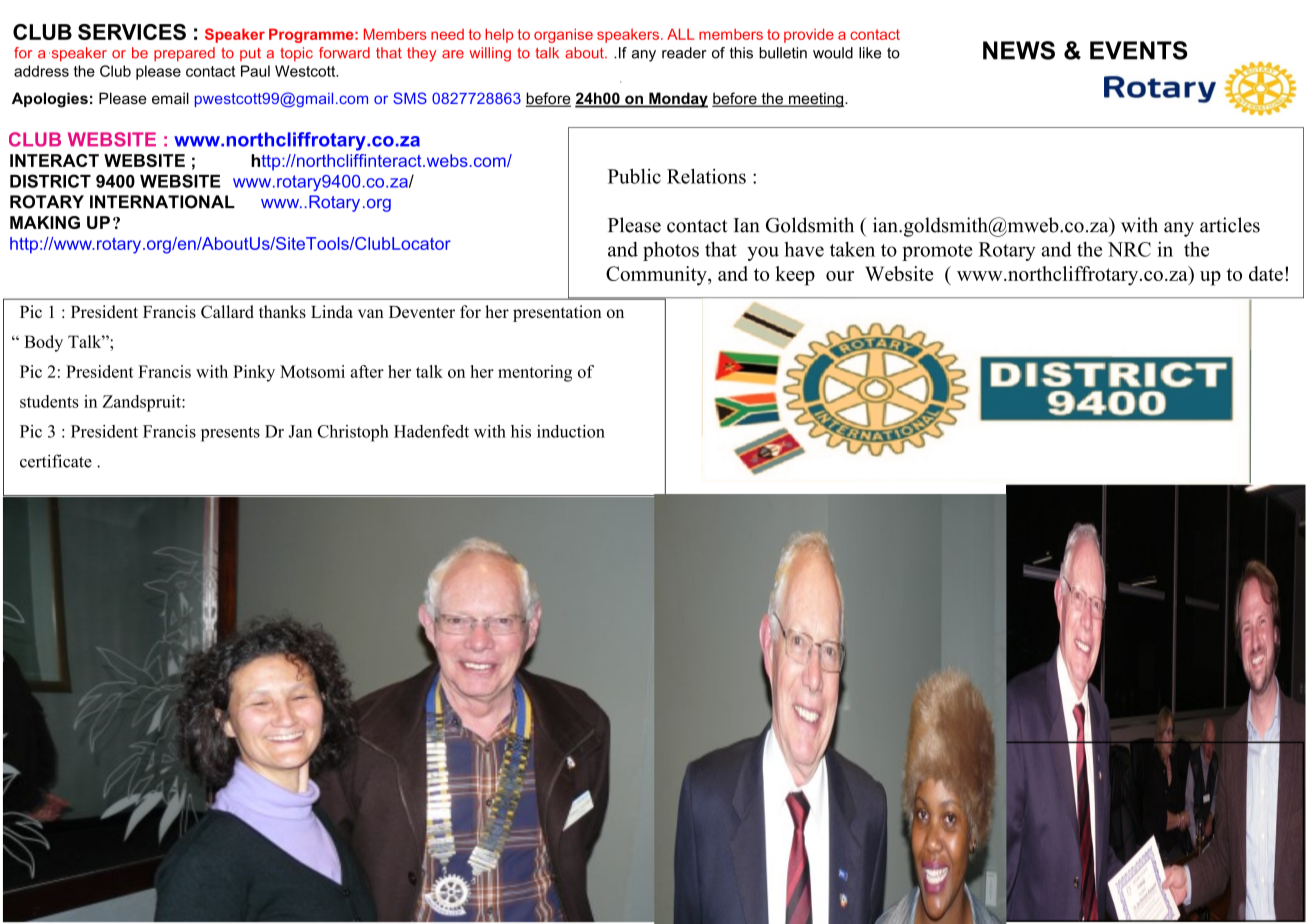  What do you see at coordinates (50, 181) in the image?
I see `DISTRICT` at bounding box center [50, 181].
